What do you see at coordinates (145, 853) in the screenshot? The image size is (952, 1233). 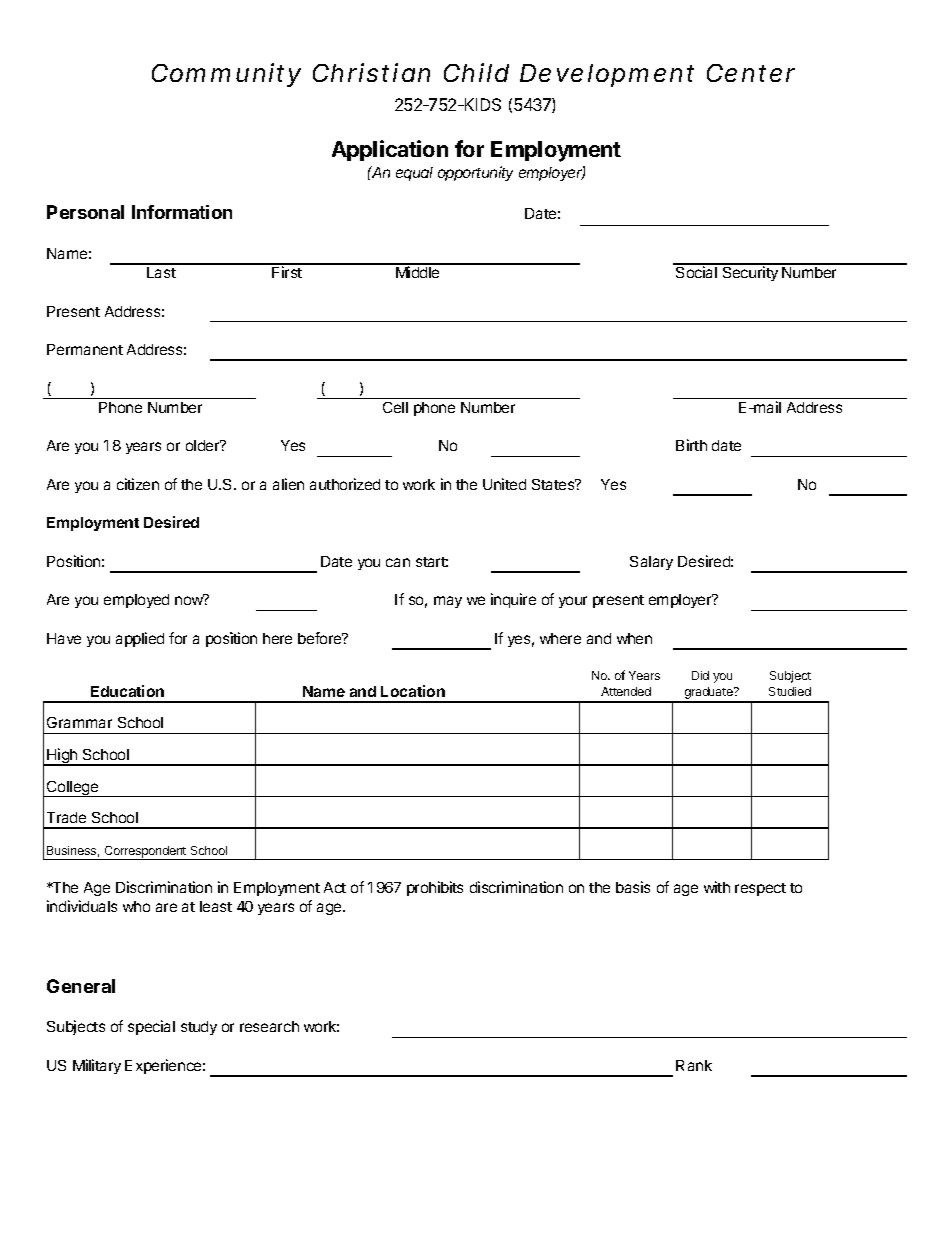 I see `Correspondent` at bounding box center [145, 853].
